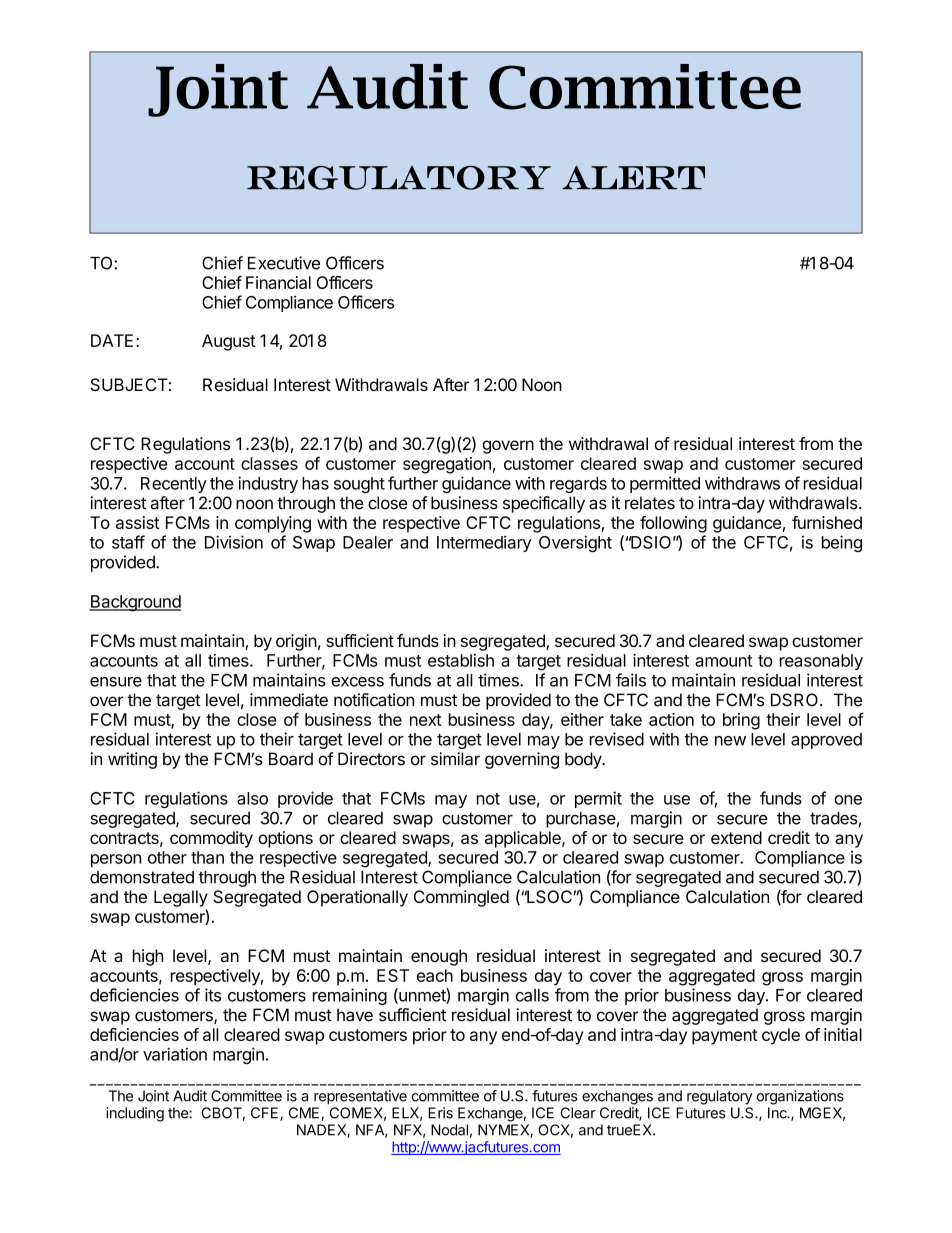 The height and width of the document is (1233, 952). Describe the element at coordinates (723, 661) in the document. I see `amount` at that location.
